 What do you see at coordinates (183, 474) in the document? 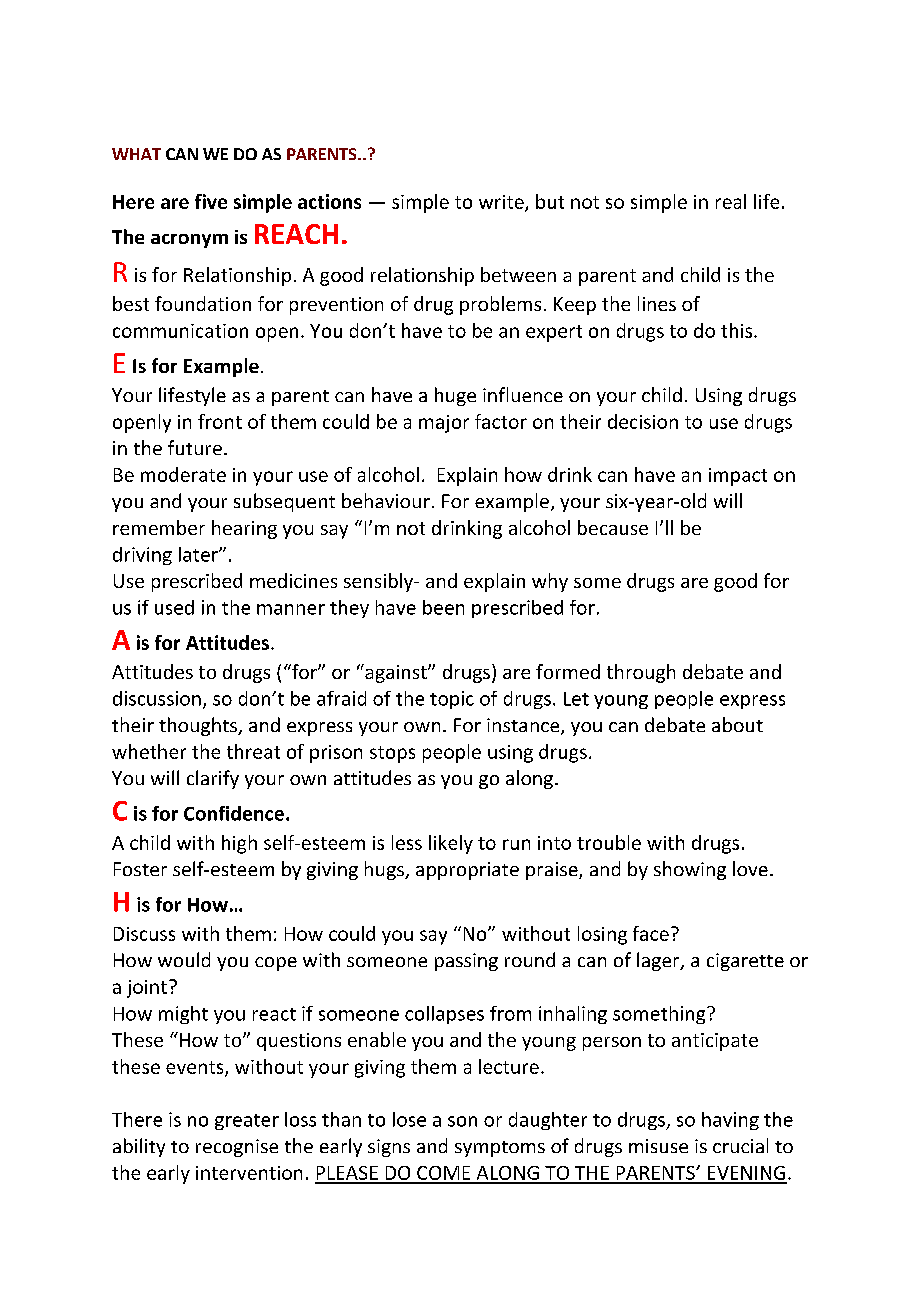
I see `moderate` at bounding box center [183, 474].
